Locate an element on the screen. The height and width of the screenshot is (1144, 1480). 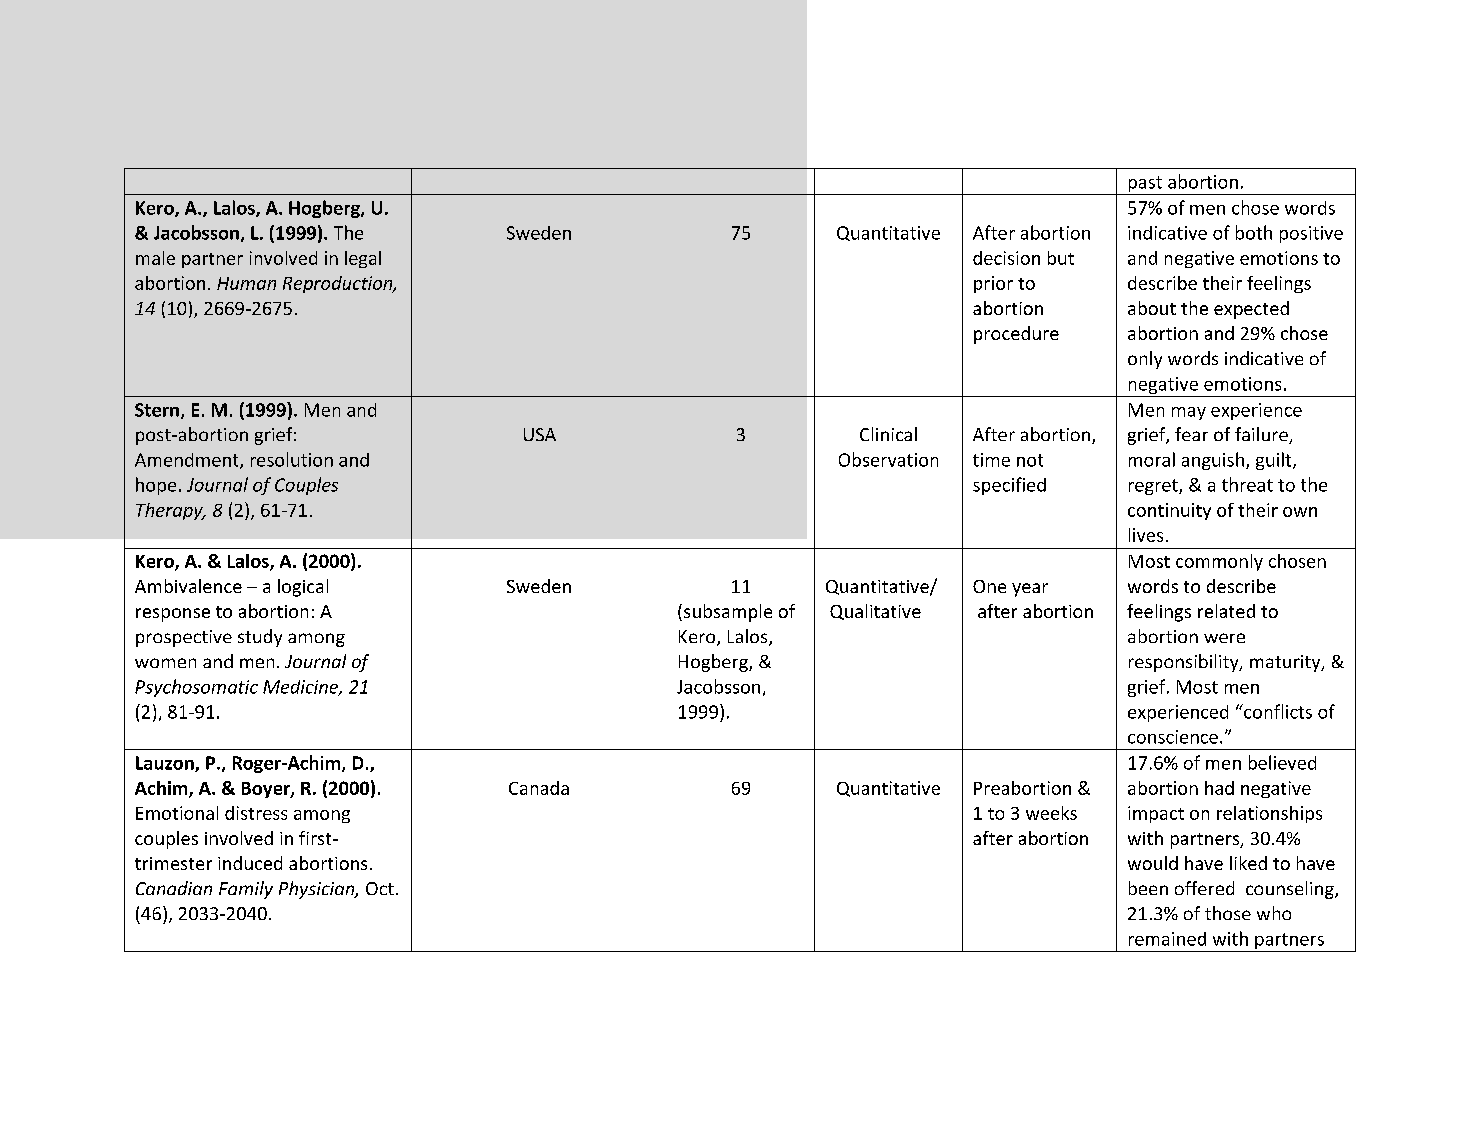
legal is located at coordinates (363, 259).
